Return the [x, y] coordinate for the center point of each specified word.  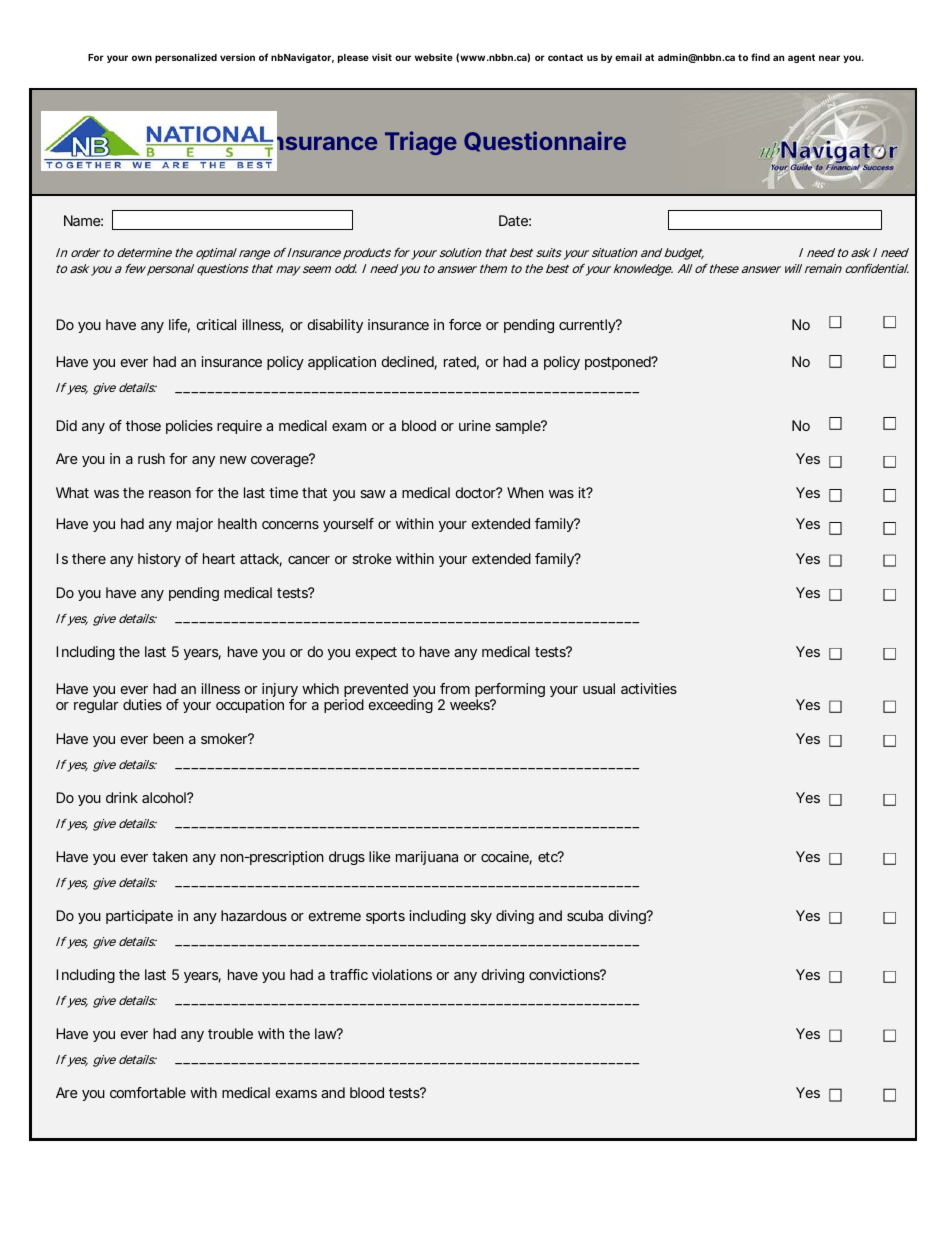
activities [649, 688]
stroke [372, 558]
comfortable [148, 1092]
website [434, 57]
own [142, 58]
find [760, 57]
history [159, 560]
